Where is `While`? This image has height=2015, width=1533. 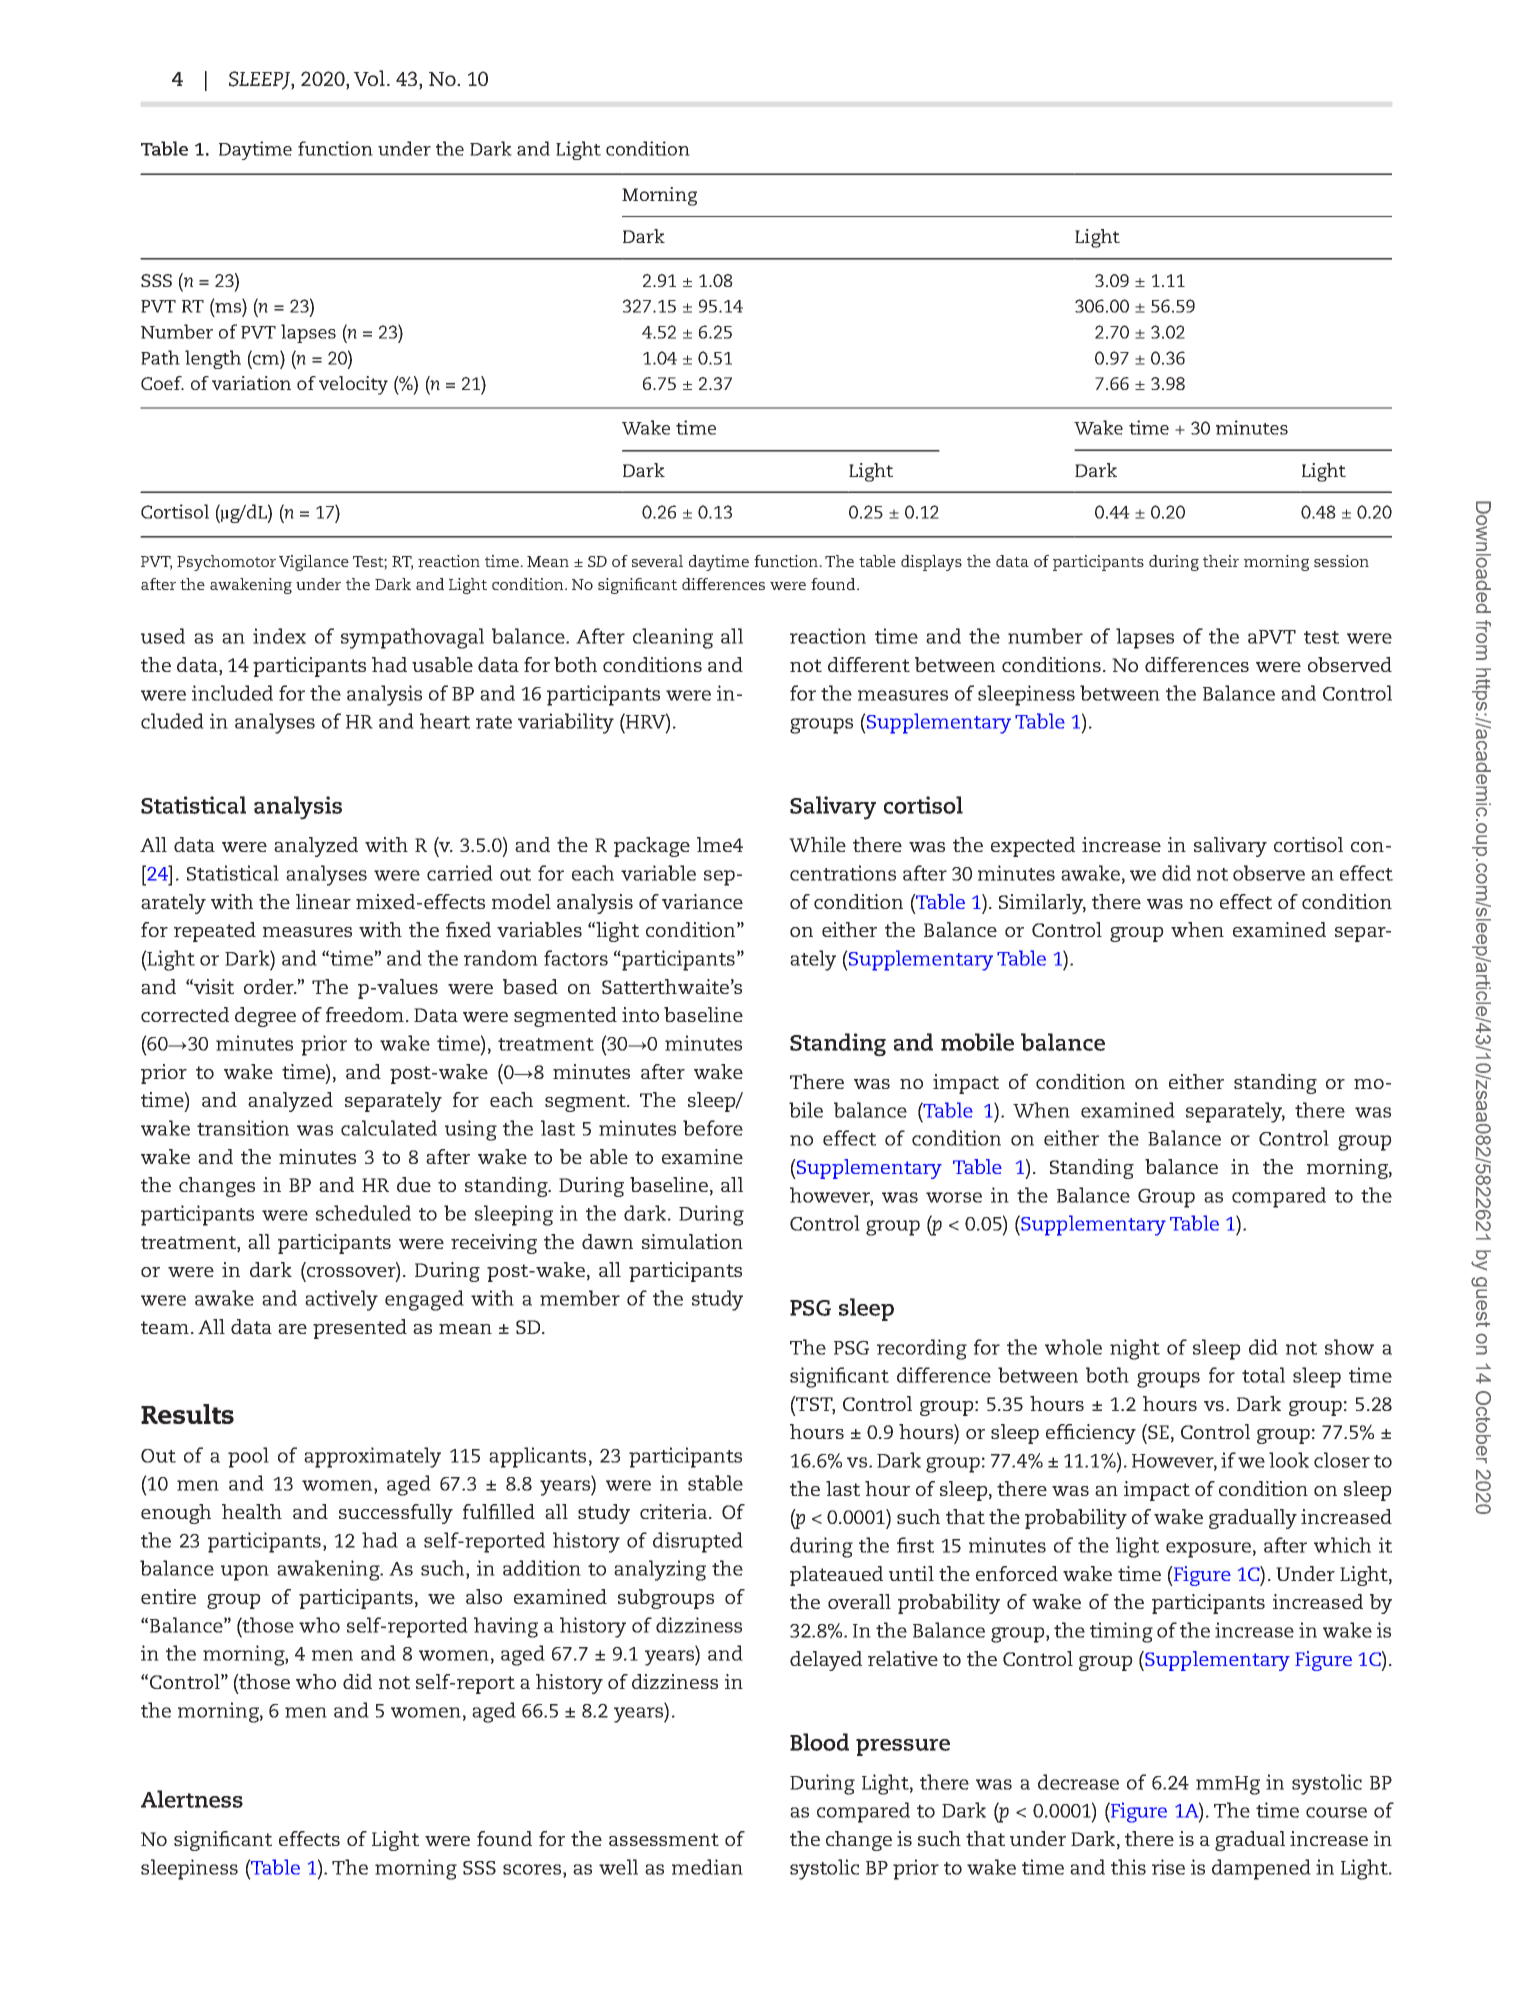
While is located at coordinates (817, 844).
